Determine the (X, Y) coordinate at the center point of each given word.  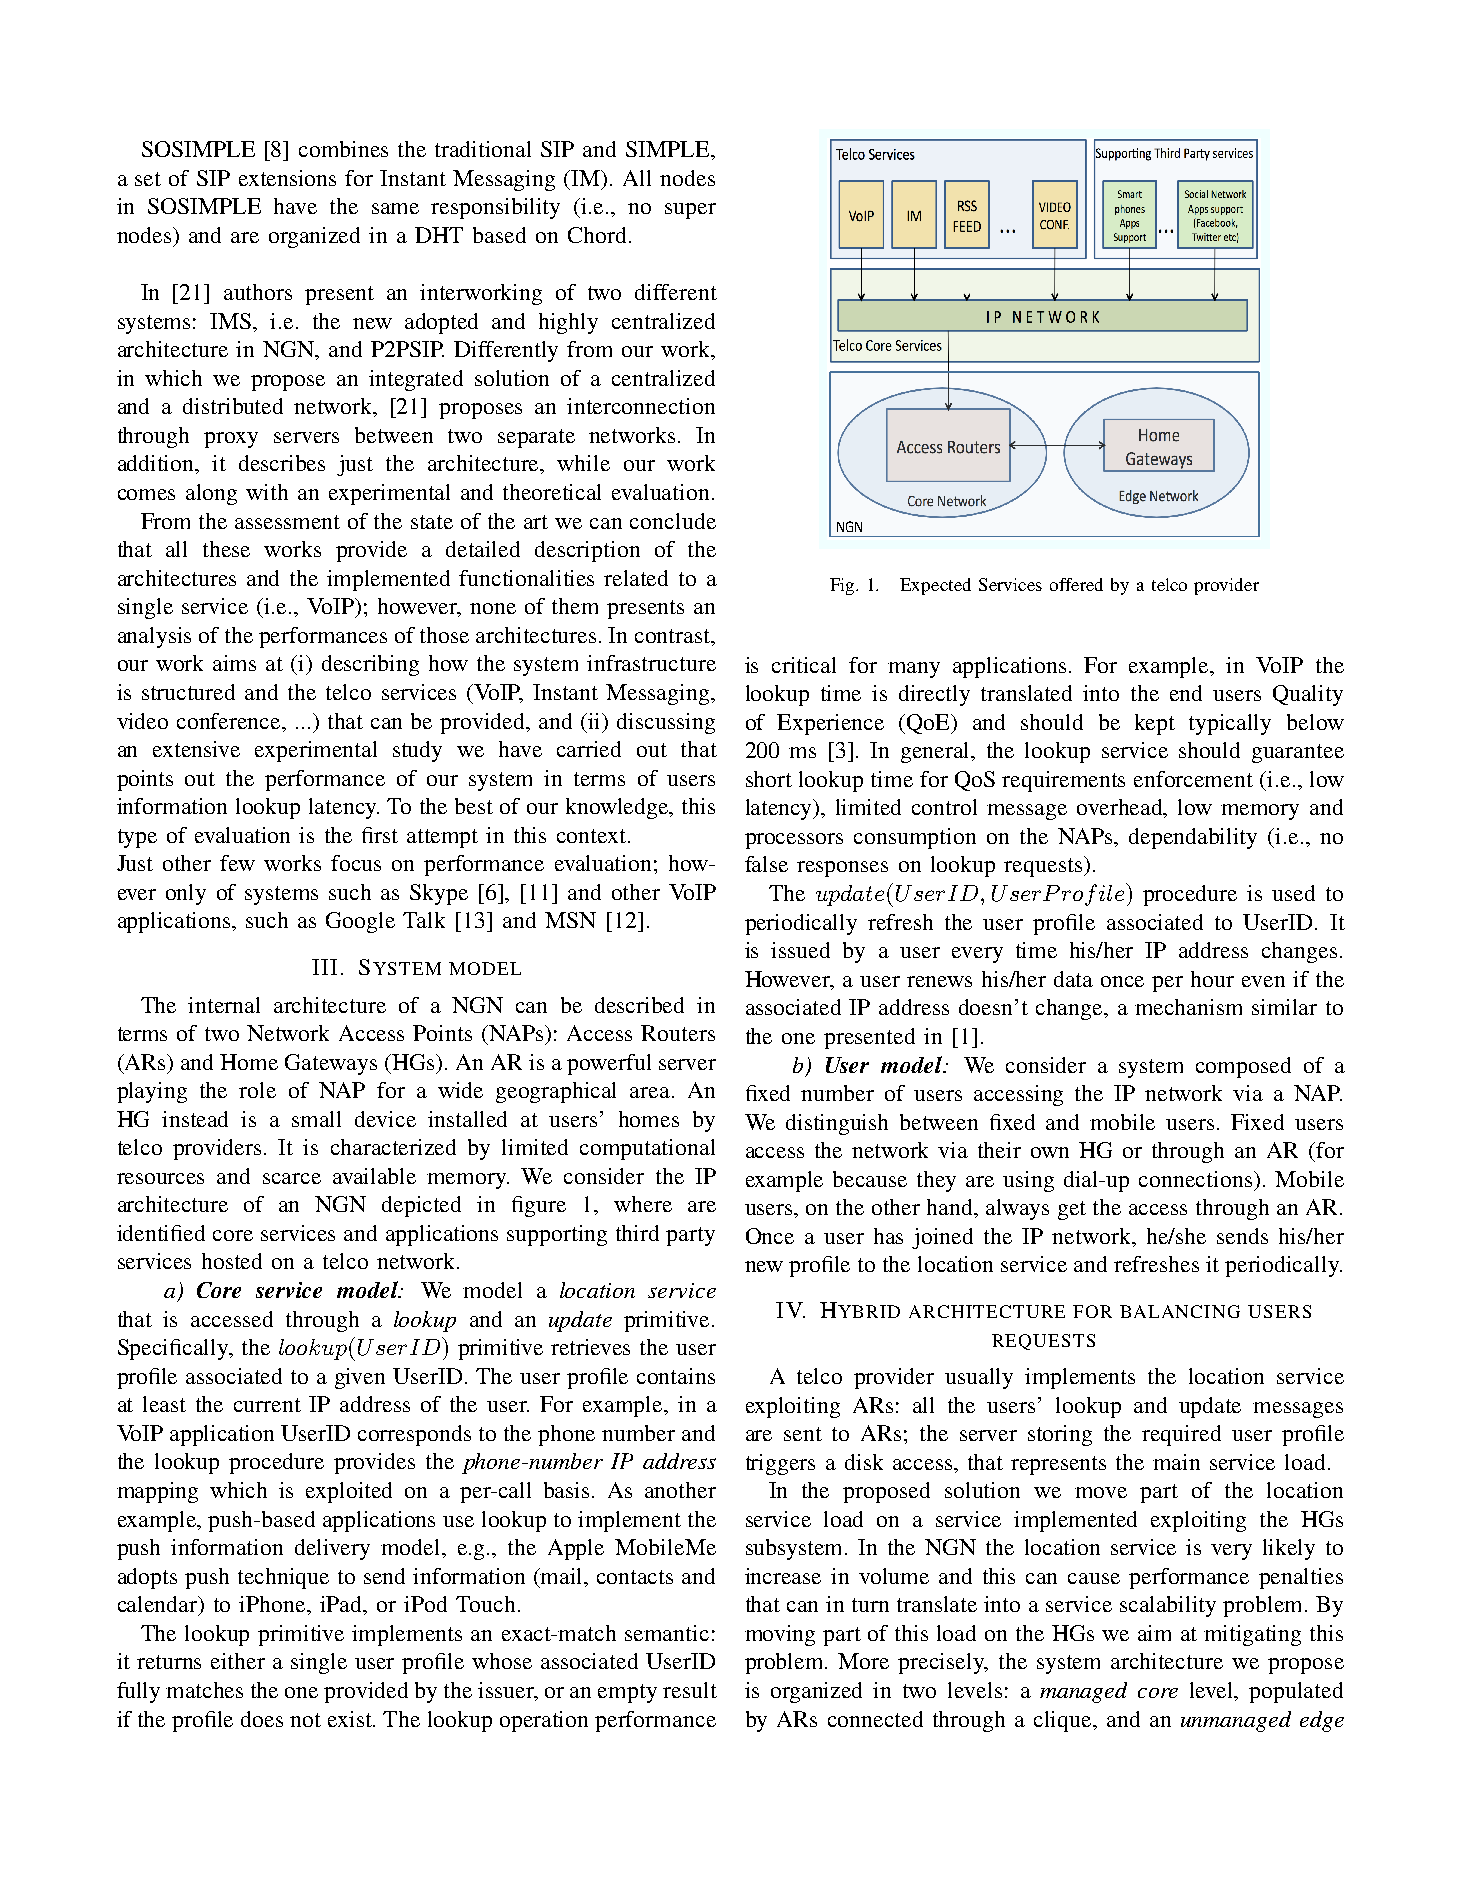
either (238, 1661)
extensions (287, 178)
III (324, 967)
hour (1212, 979)
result (690, 1690)
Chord (597, 235)
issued (800, 950)
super (690, 211)
